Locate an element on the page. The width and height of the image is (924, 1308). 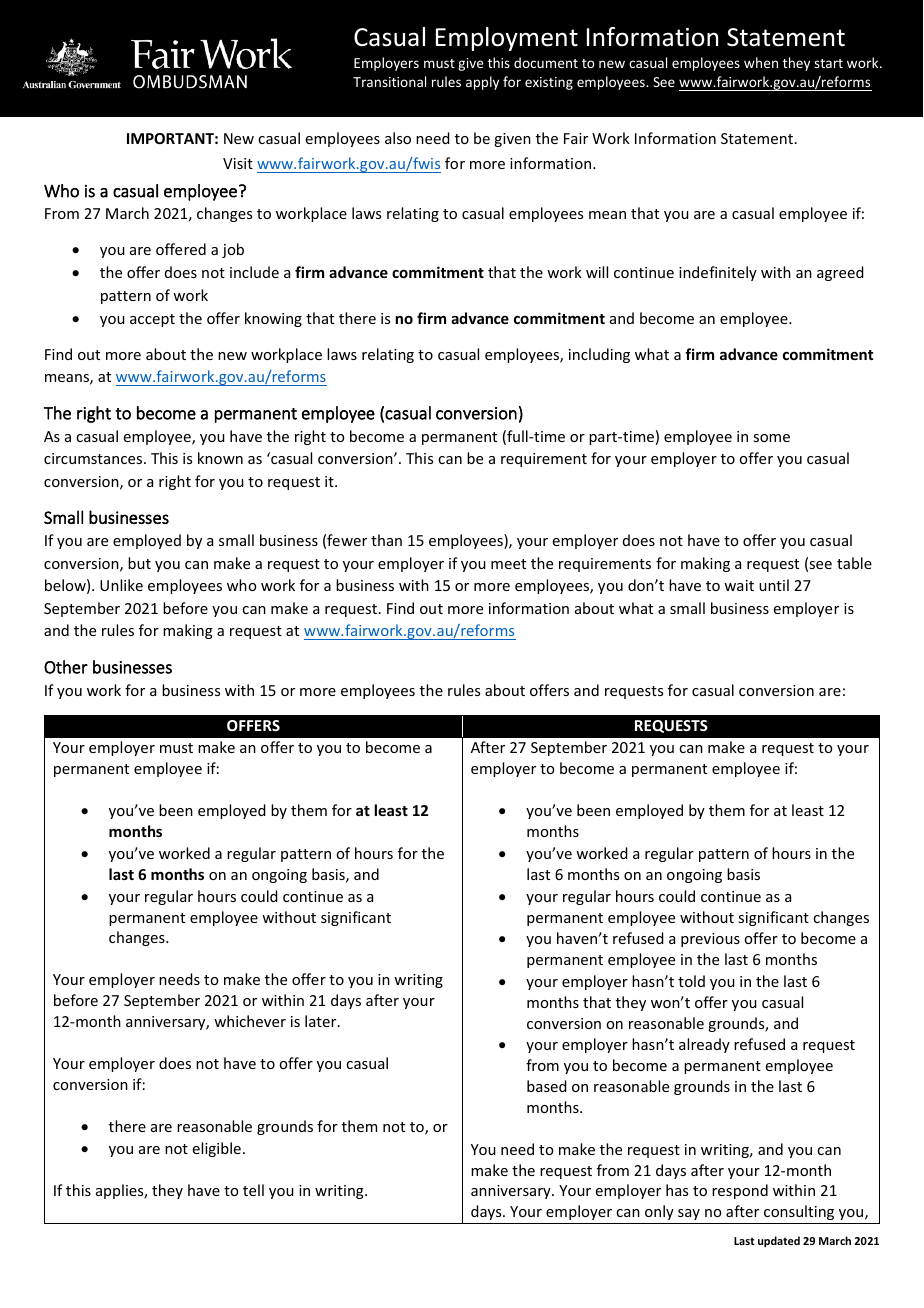
Visit is located at coordinates (238, 163).
